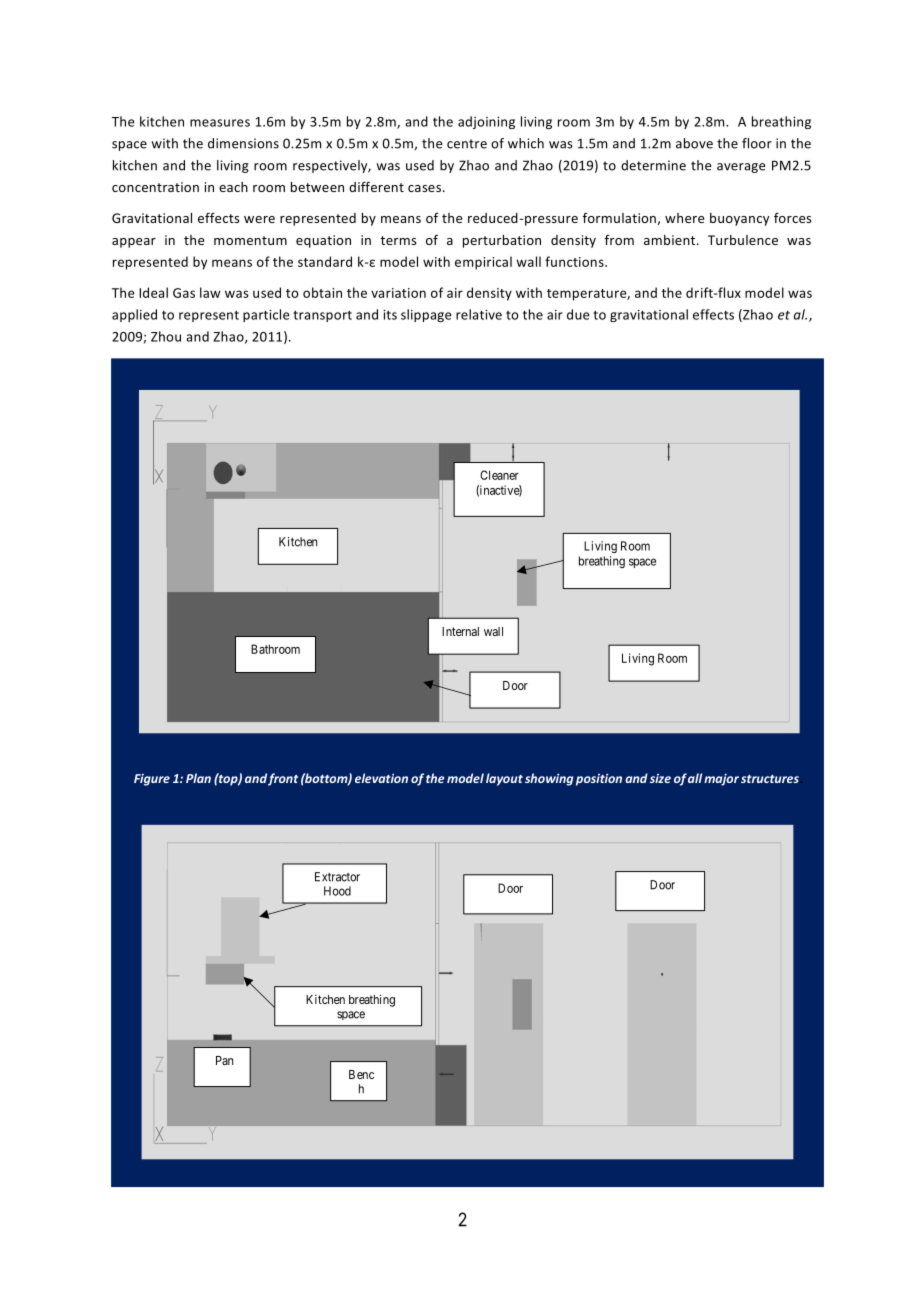  I want to click on Pan, so click(224, 1060).
